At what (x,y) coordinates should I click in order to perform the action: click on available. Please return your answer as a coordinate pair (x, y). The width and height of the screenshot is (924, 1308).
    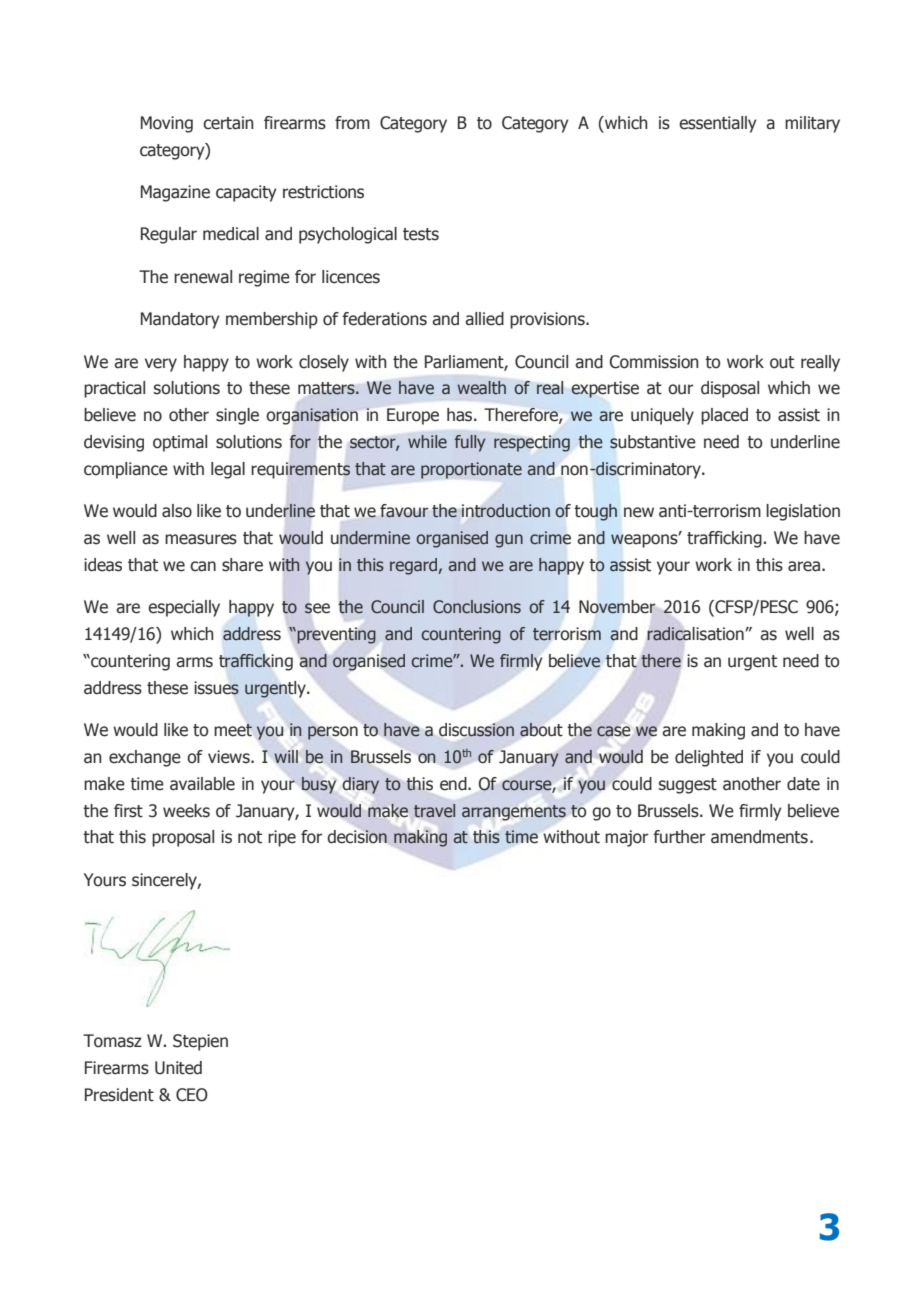
    Looking at the image, I should click on (202, 784).
